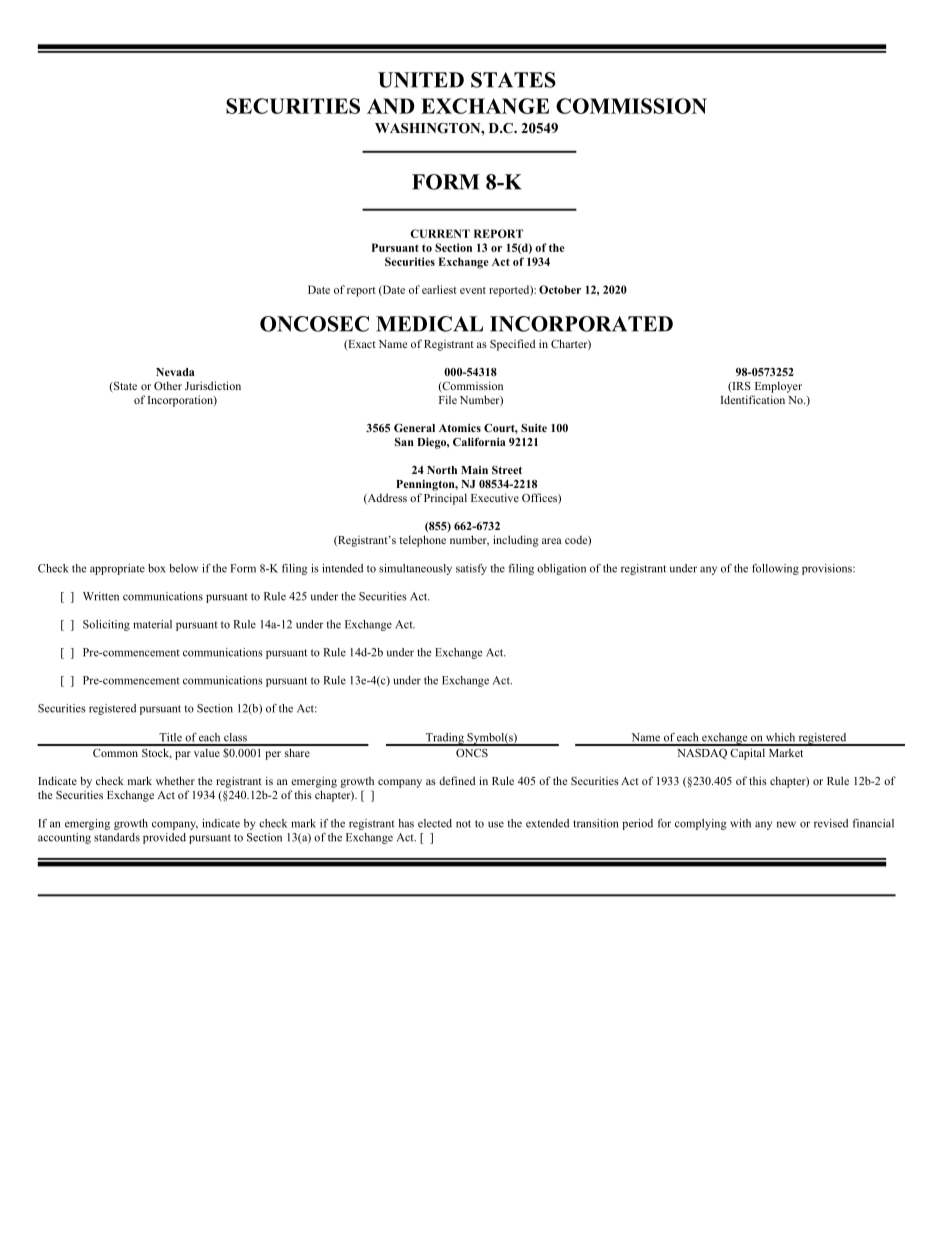 This screenshot has height=1233, width=952. What do you see at coordinates (786, 824) in the screenshot?
I see `new` at bounding box center [786, 824].
